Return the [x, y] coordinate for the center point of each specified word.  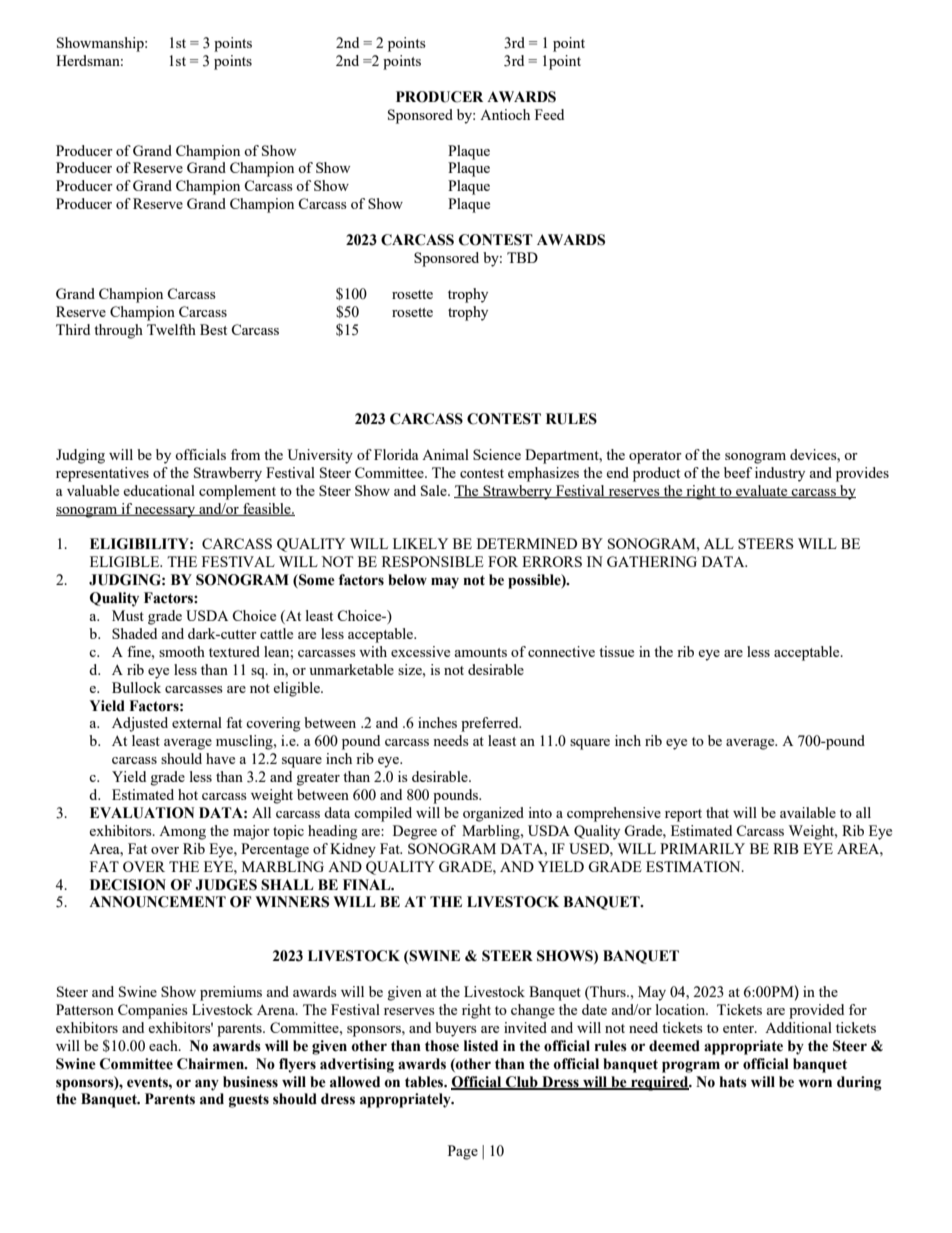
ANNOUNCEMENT [157, 902]
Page [463, 1152]
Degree [415, 832]
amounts [481, 652]
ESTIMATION [694, 866]
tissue [616, 651]
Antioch [505, 114]
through [118, 331]
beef [738, 472]
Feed [549, 114]
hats [733, 1082]
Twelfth [171, 329]
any [207, 1085]
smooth [182, 651]
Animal [445, 454]
